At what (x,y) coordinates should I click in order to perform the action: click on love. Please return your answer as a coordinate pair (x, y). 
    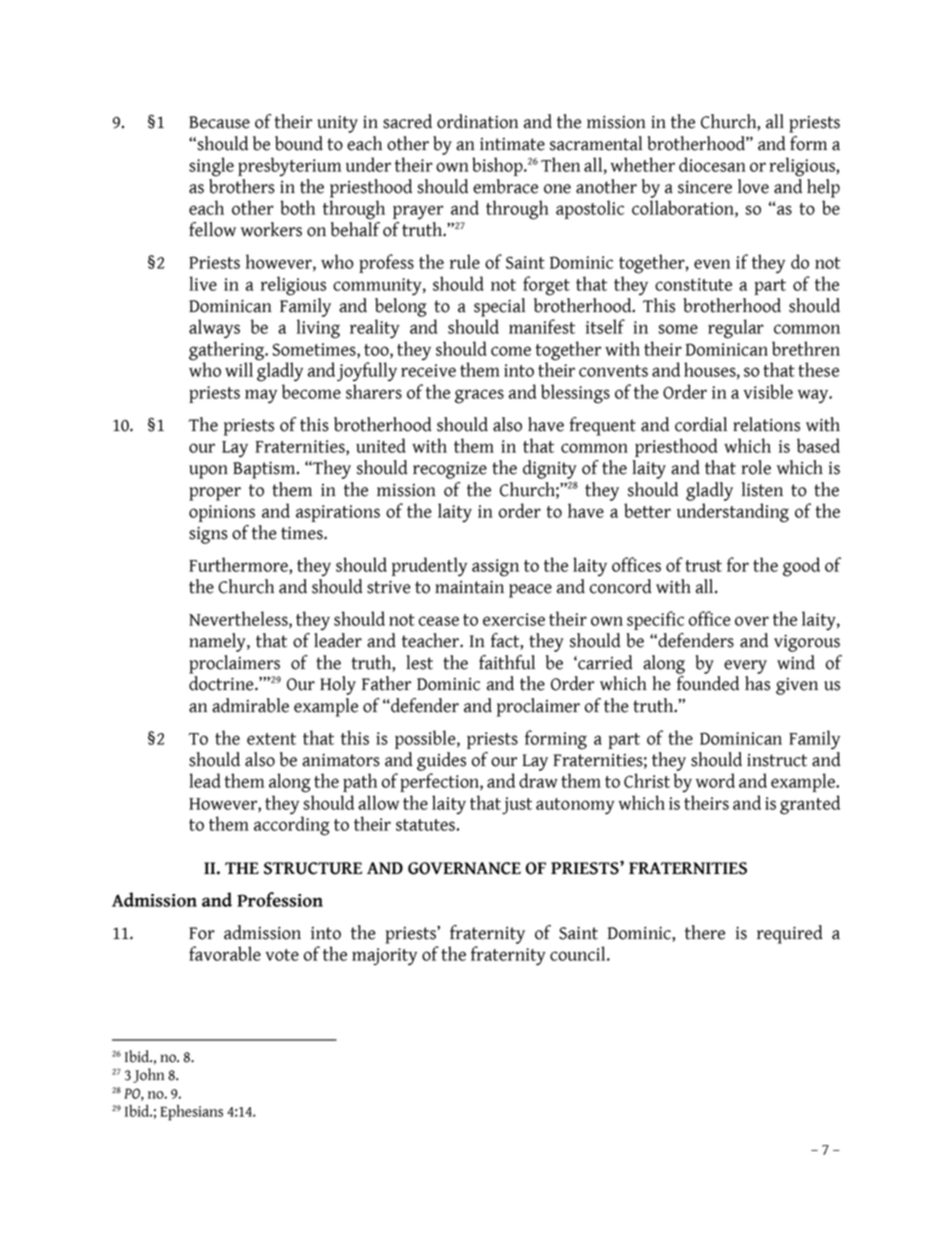
    Looking at the image, I should click on (753, 186).
